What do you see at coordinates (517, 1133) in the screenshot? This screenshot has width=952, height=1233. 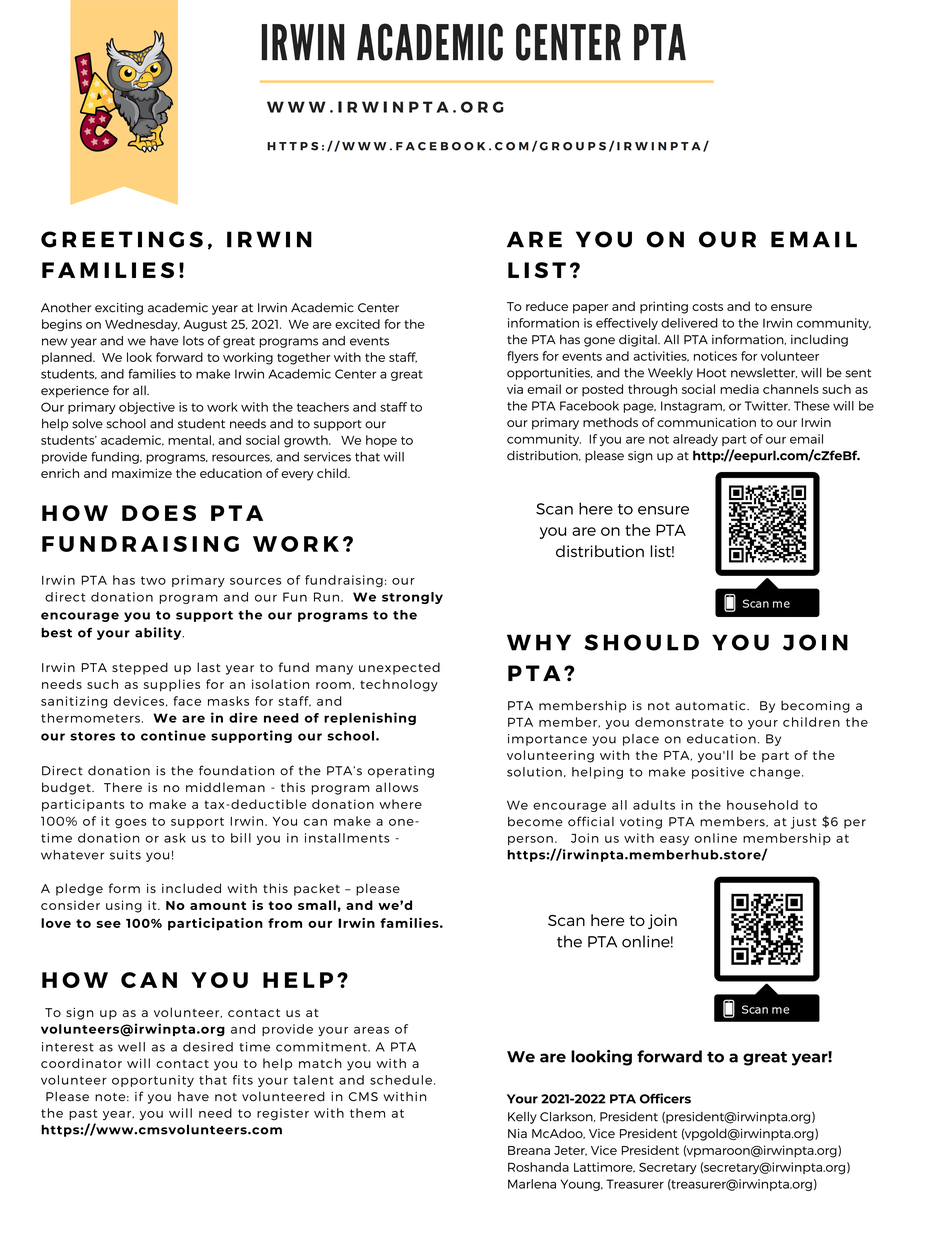 I see `Nia` at bounding box center [517, 1133].
